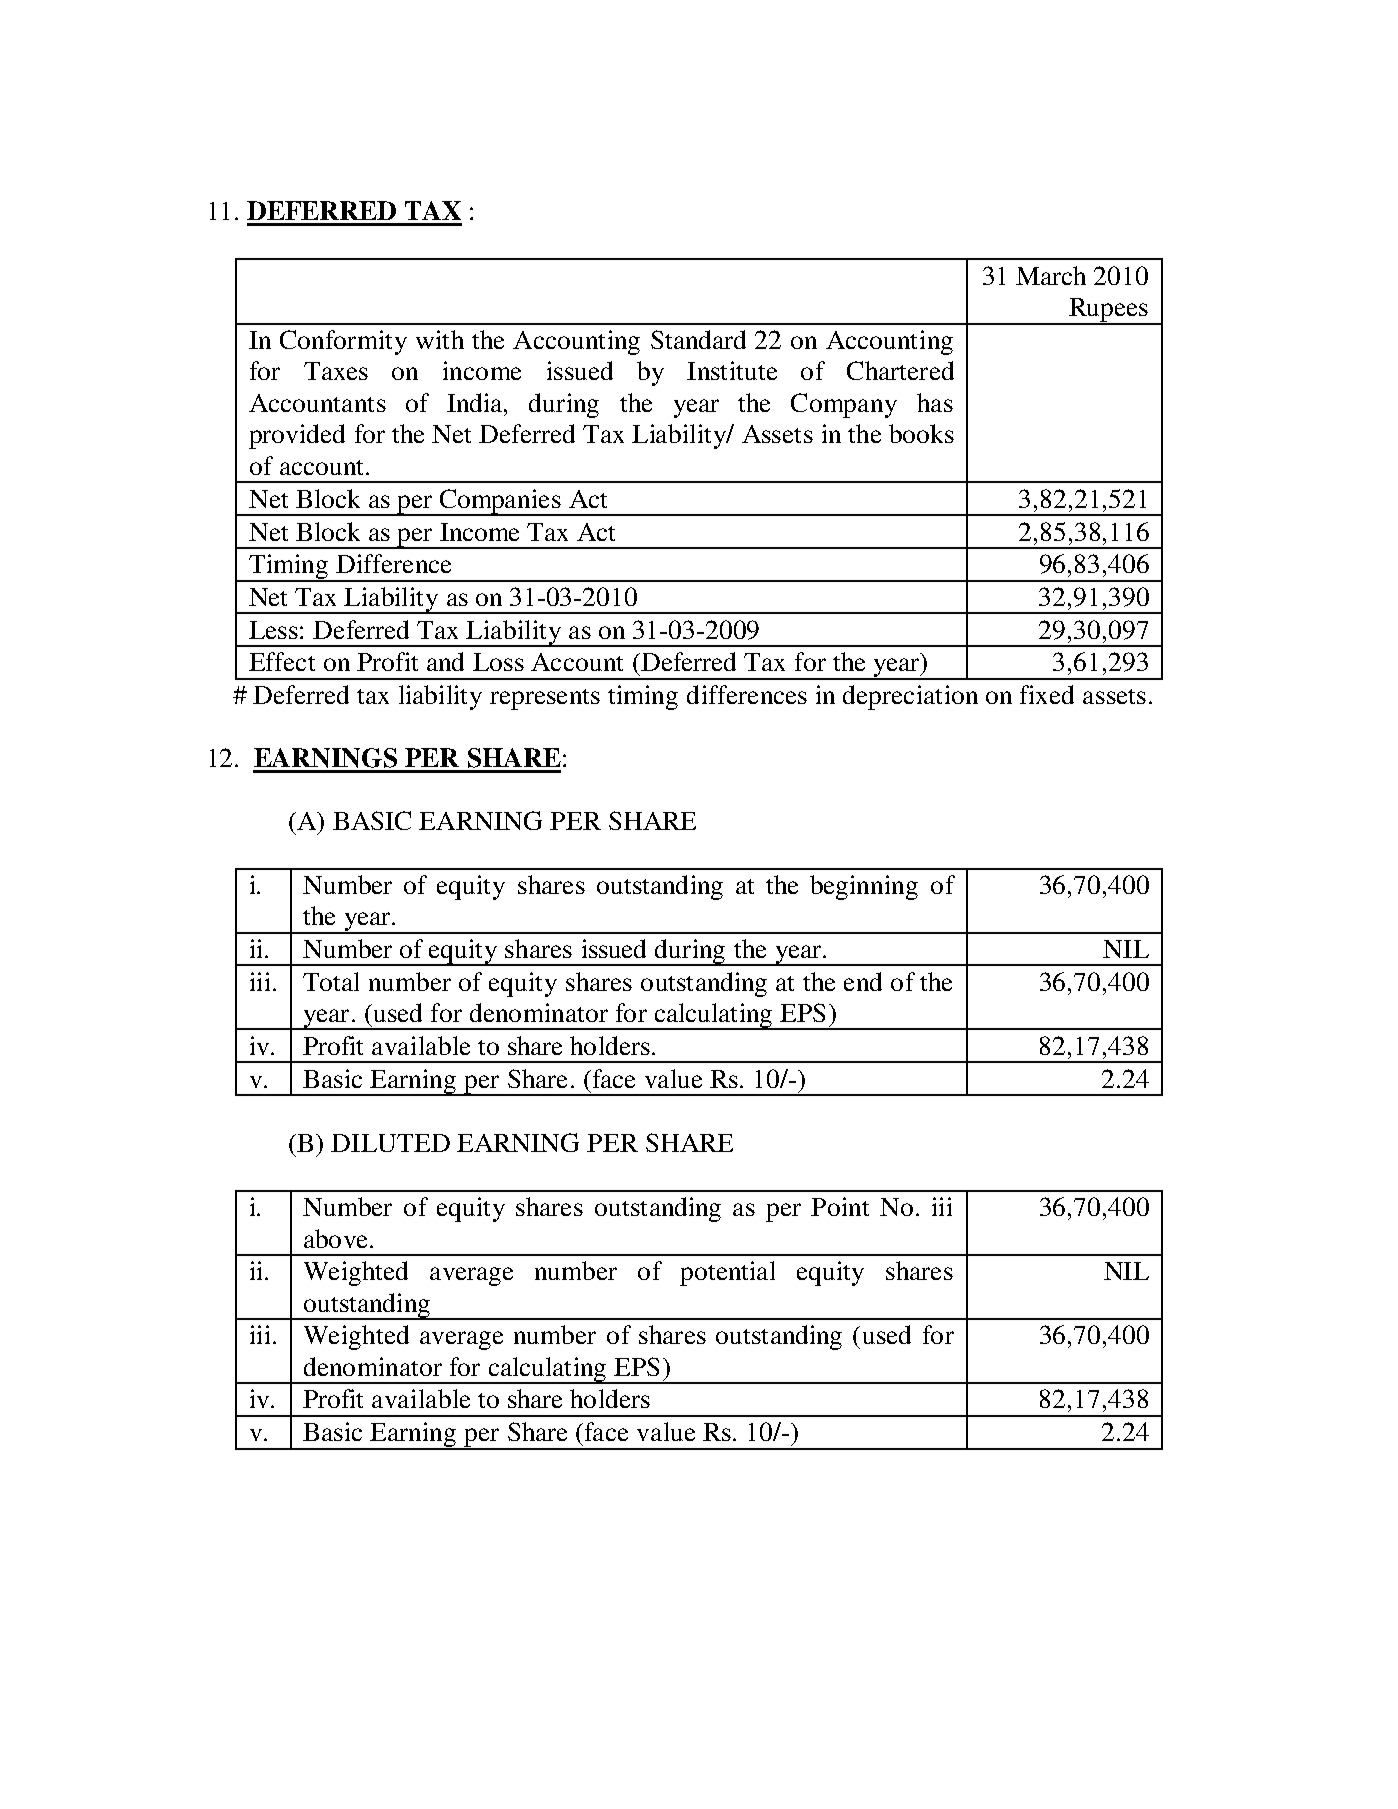 Image resolution: width=1398 pixels, height=1809 pixels. Describe the element at coordinates (335, 1238) in the screenshot. I see `above` at that location.
